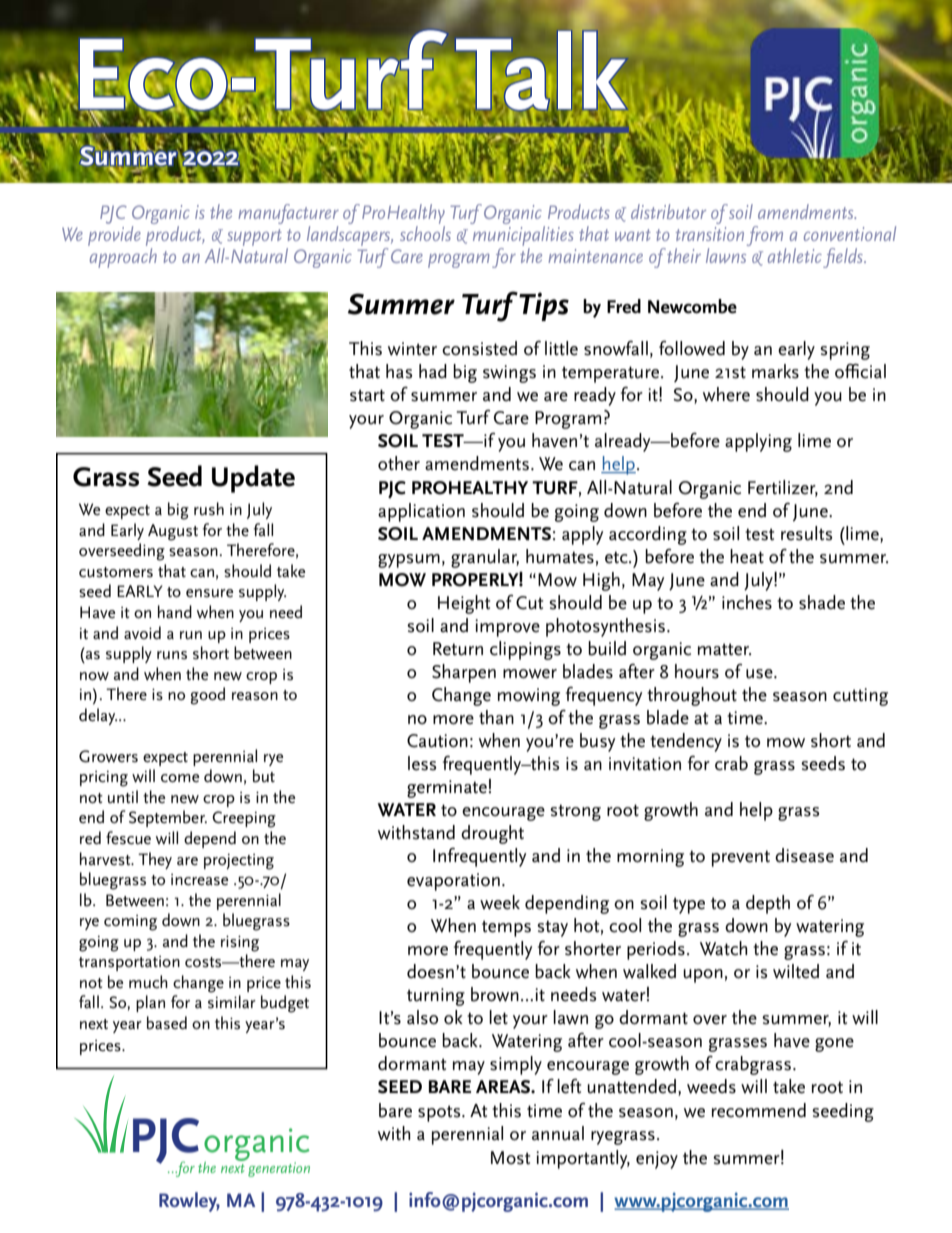 The height and width of the document is (1233, 952). I want to click on Most, so click(510, 1158).
